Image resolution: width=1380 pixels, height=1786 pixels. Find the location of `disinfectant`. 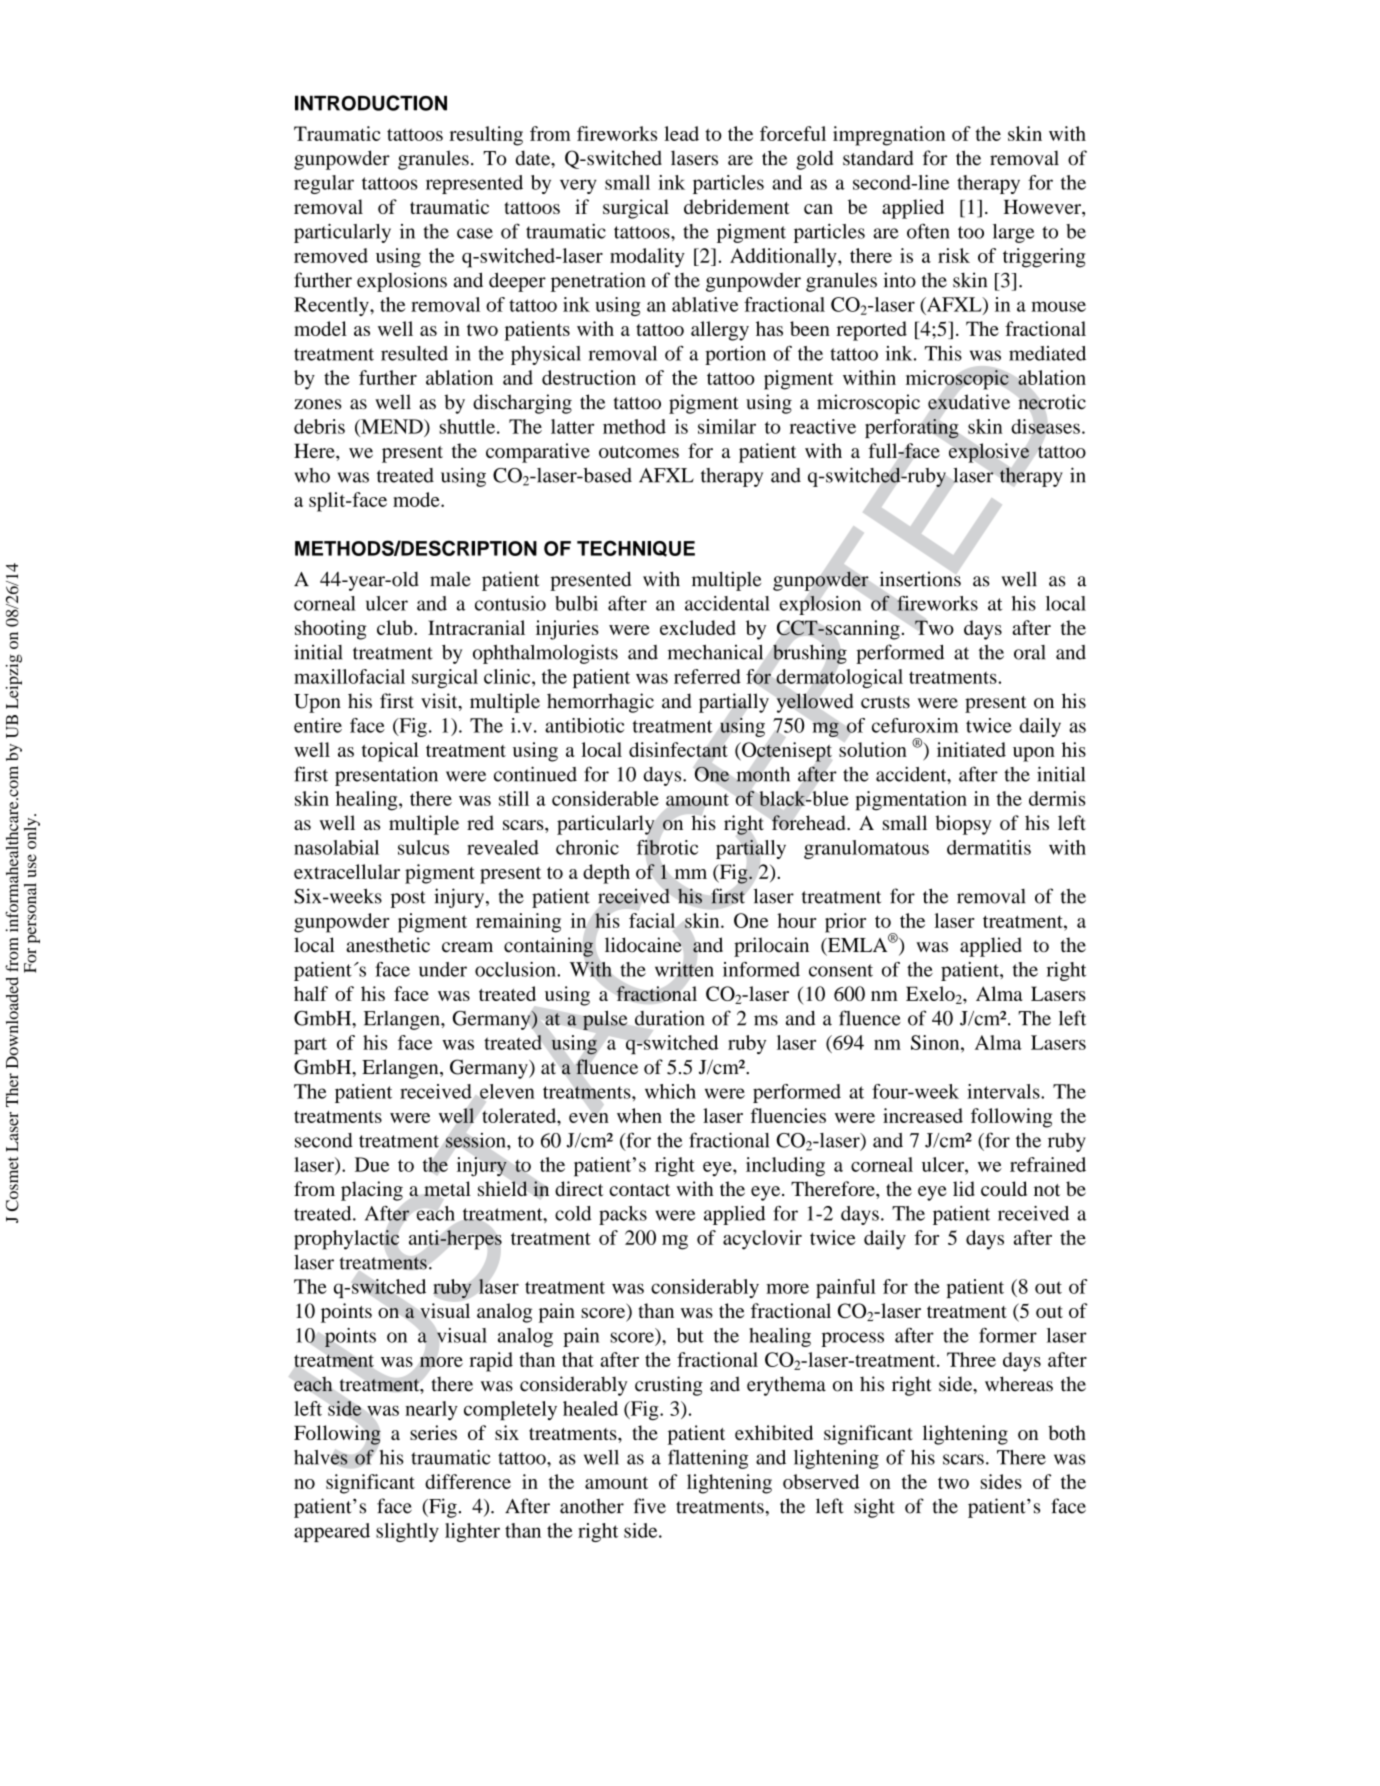

disinfectant is located at coordinates (678, 749).
